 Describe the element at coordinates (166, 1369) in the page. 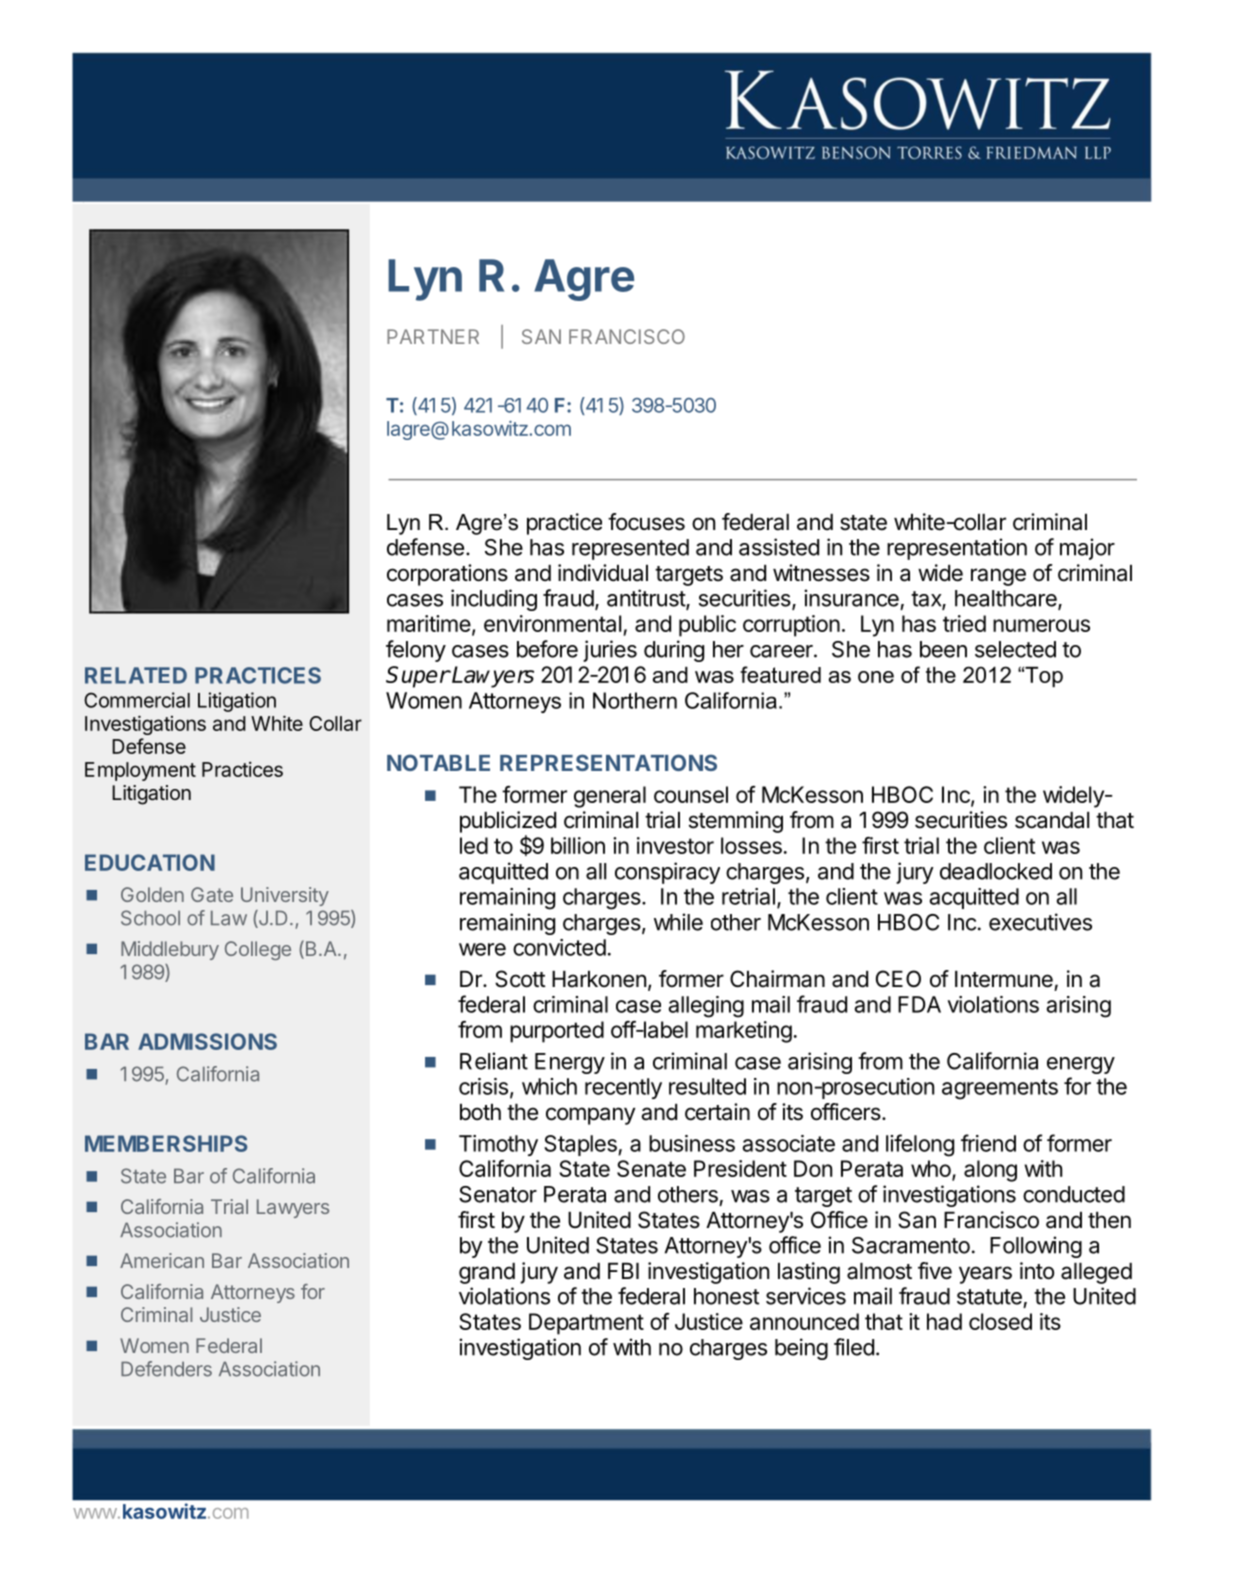

I see `Defenders` at that location.
